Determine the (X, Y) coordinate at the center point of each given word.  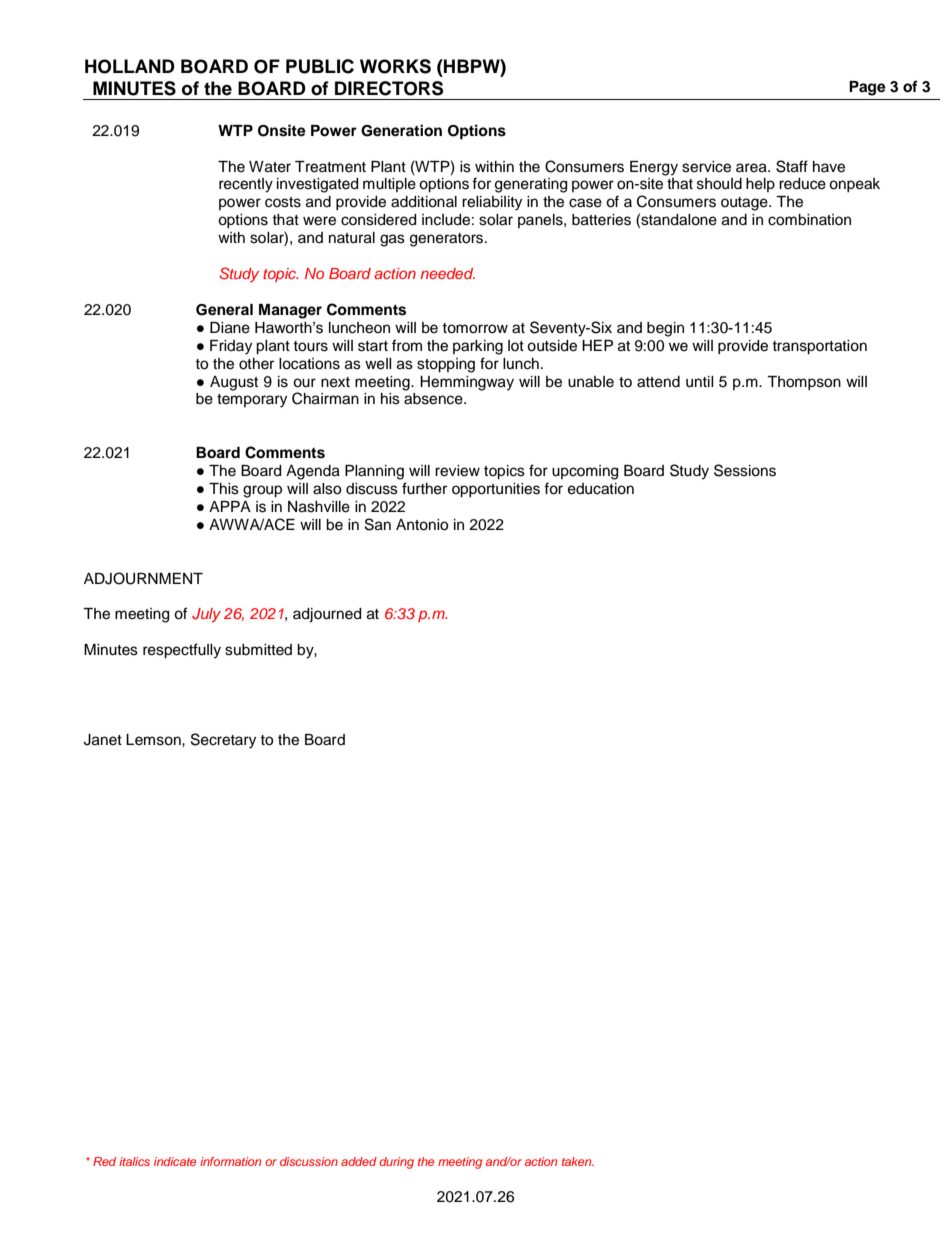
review (457, 471)
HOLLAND (130, 66)
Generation (401, 130)
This (224, 489)
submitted (258, 650)
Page (867, 88)
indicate (175, 1161)
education (601, 489)
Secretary (223, 741)
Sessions (745, 470)
